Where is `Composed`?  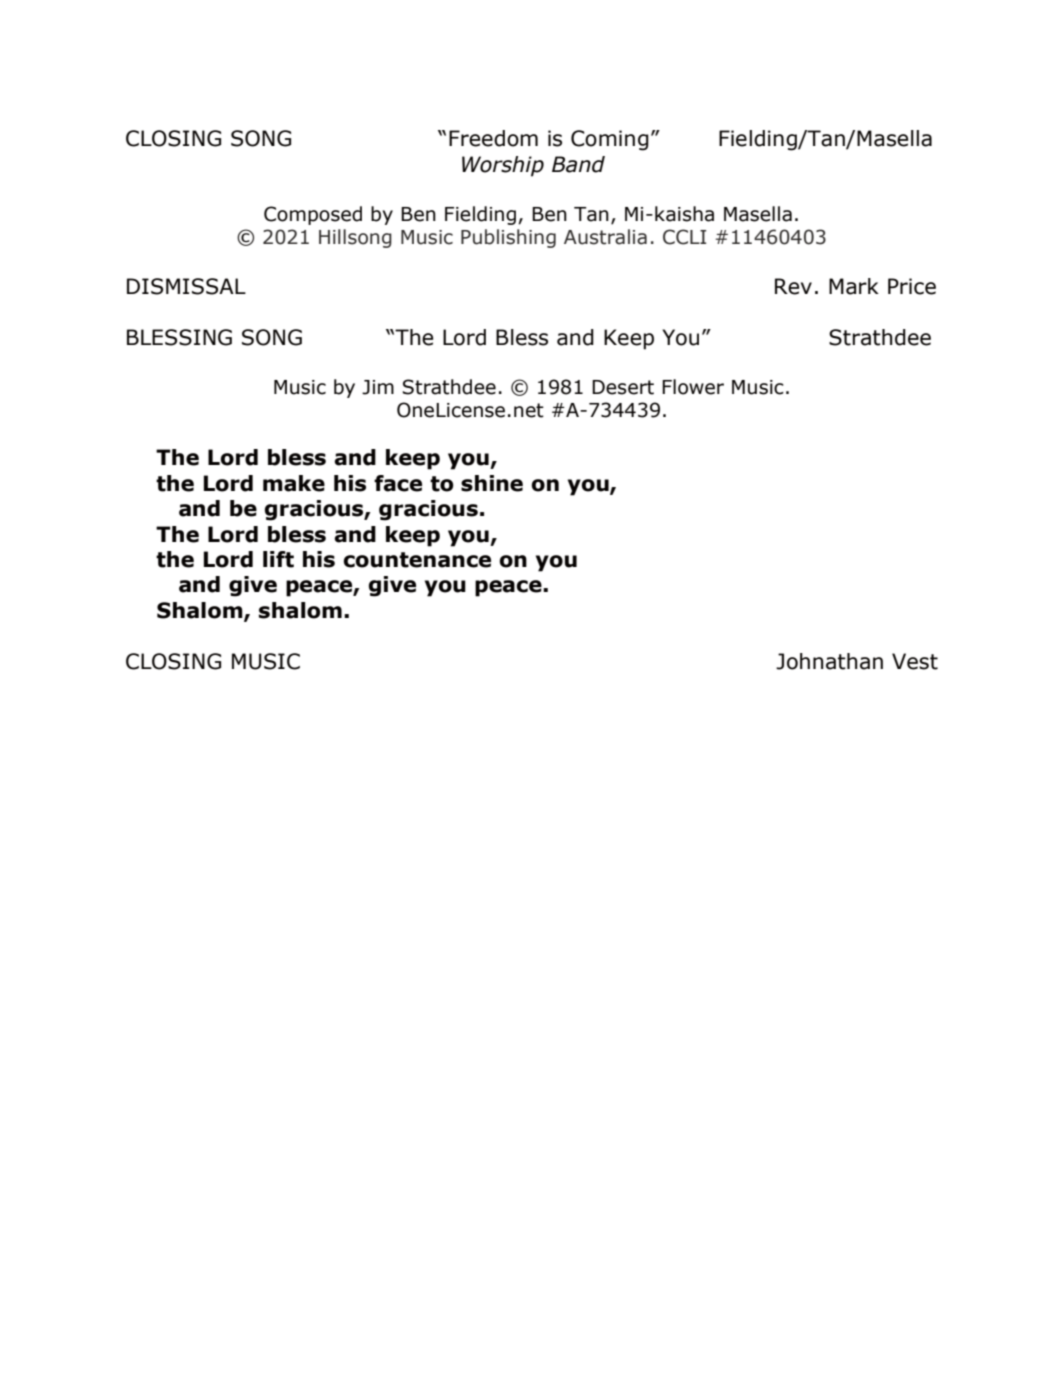 Composed is located at coordinates (313, 215).
